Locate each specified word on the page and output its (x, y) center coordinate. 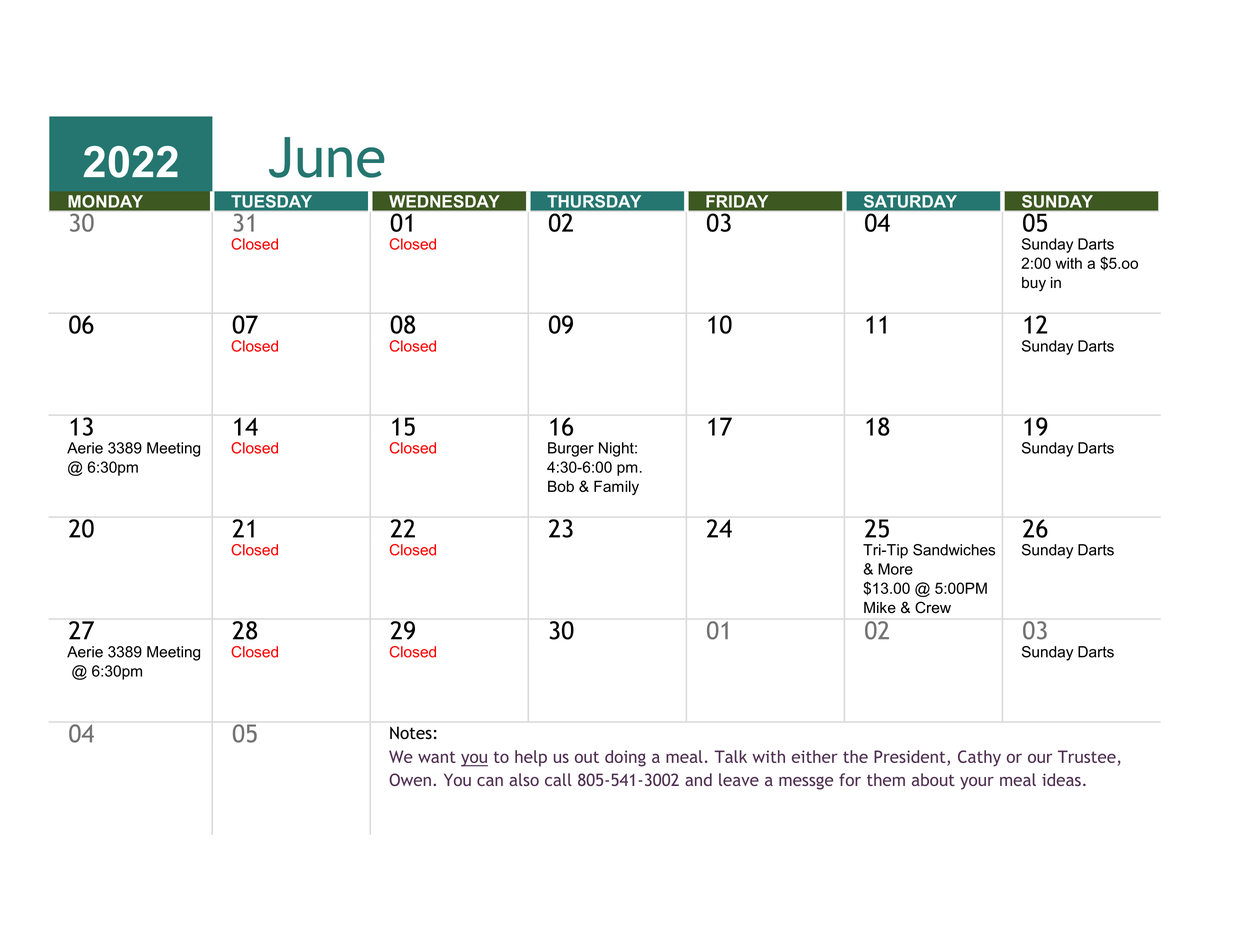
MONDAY (106, 202)
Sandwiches (954, 550)
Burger (571, 449)
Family (616, 487)
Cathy (979, 758)
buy (1034, 284)
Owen (410, 779)
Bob (561, 486)
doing (625, 758)
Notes (411, 733)
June (327, 157)
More (895, 569)
